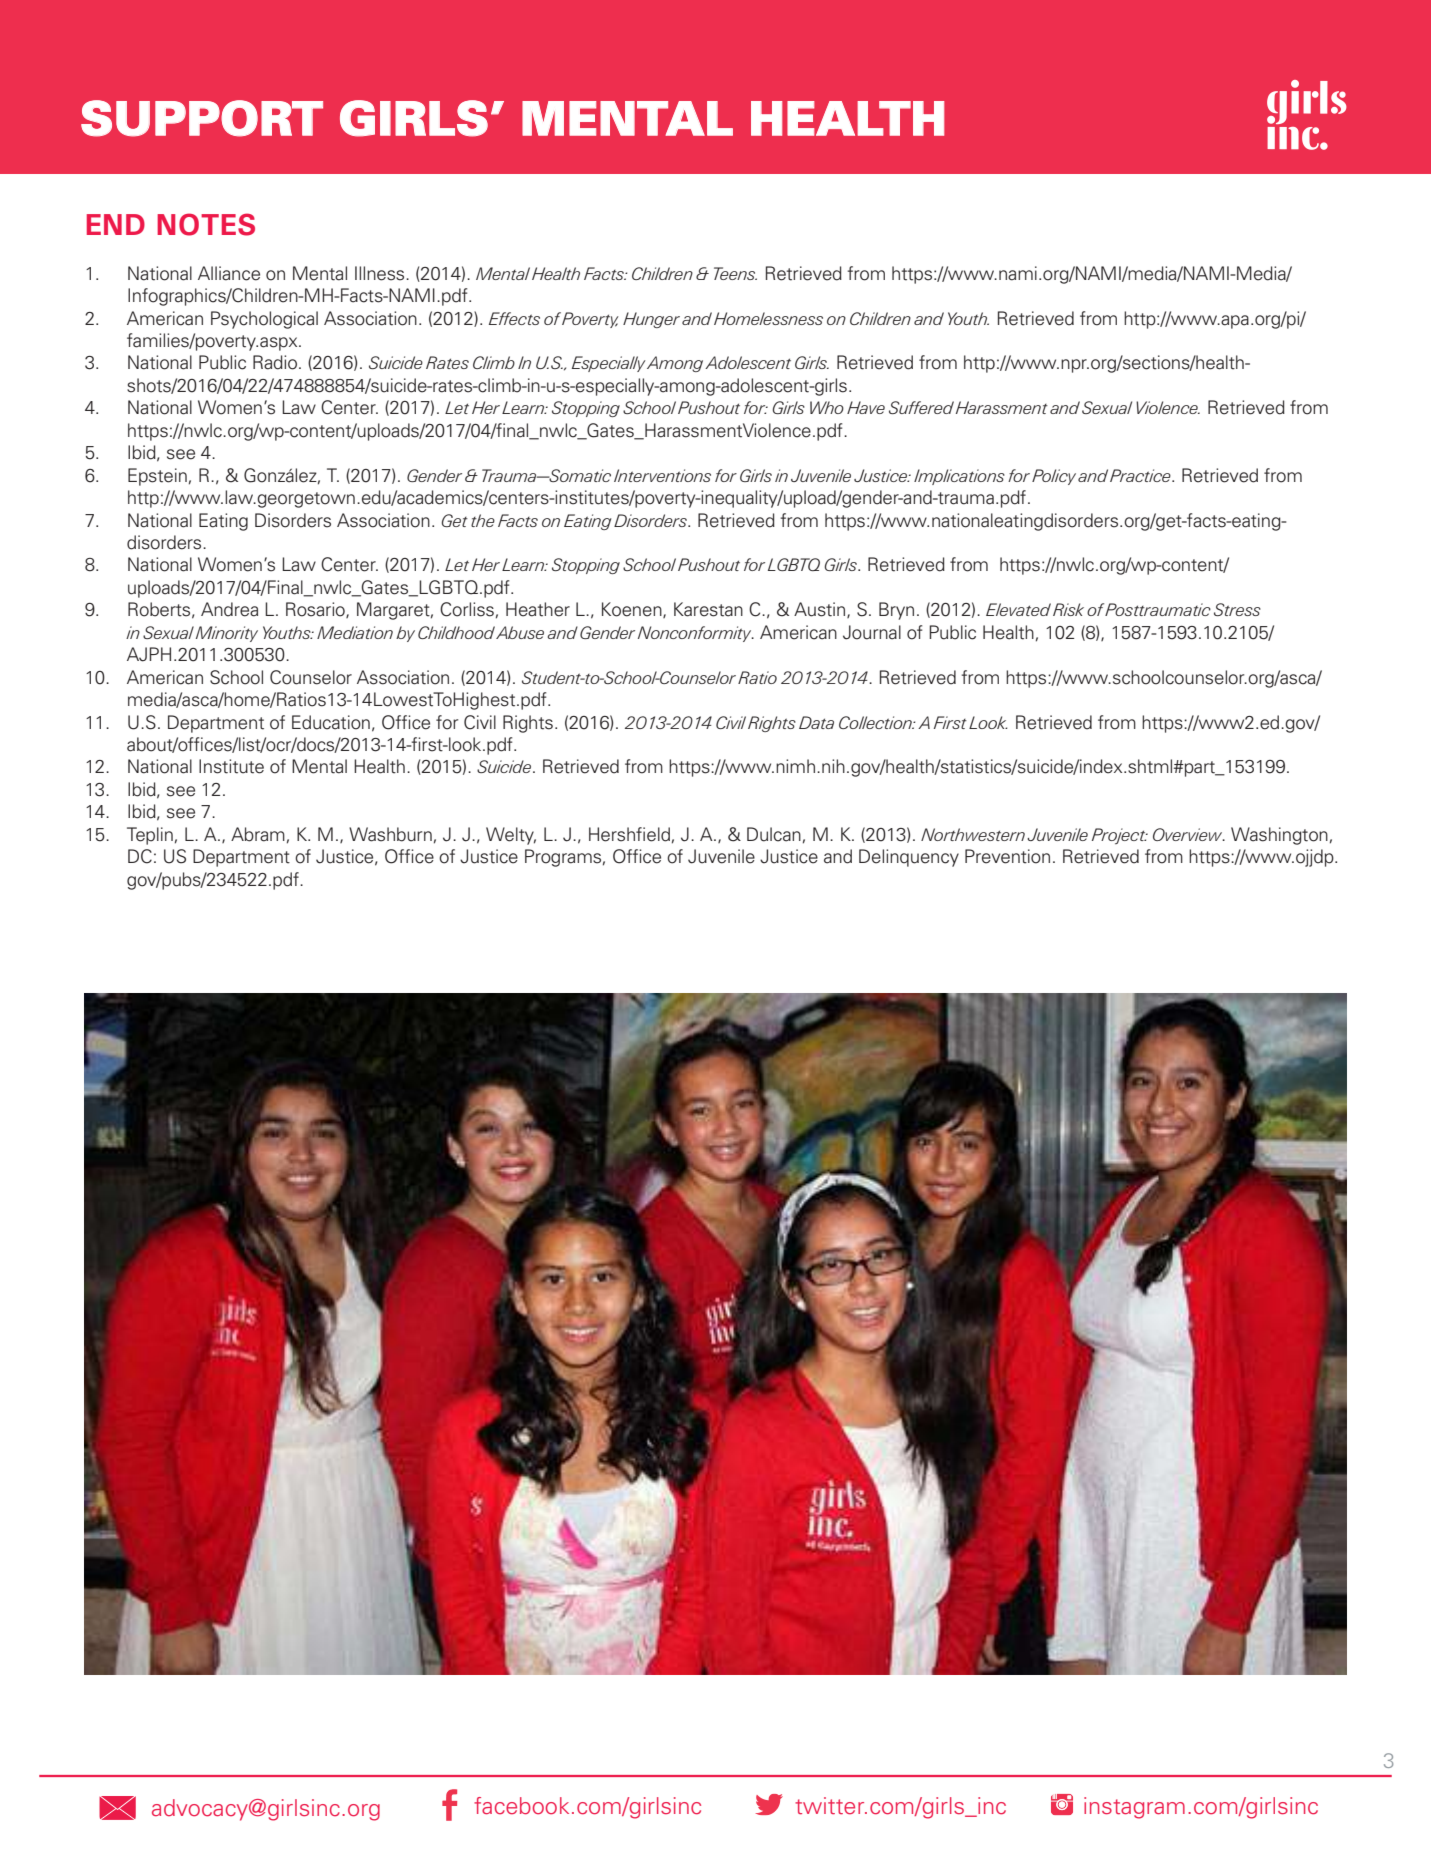  What do you see at coordinates (258, 834) in the screenshot?
I see `Abram` at bounding box center [258, 834].
